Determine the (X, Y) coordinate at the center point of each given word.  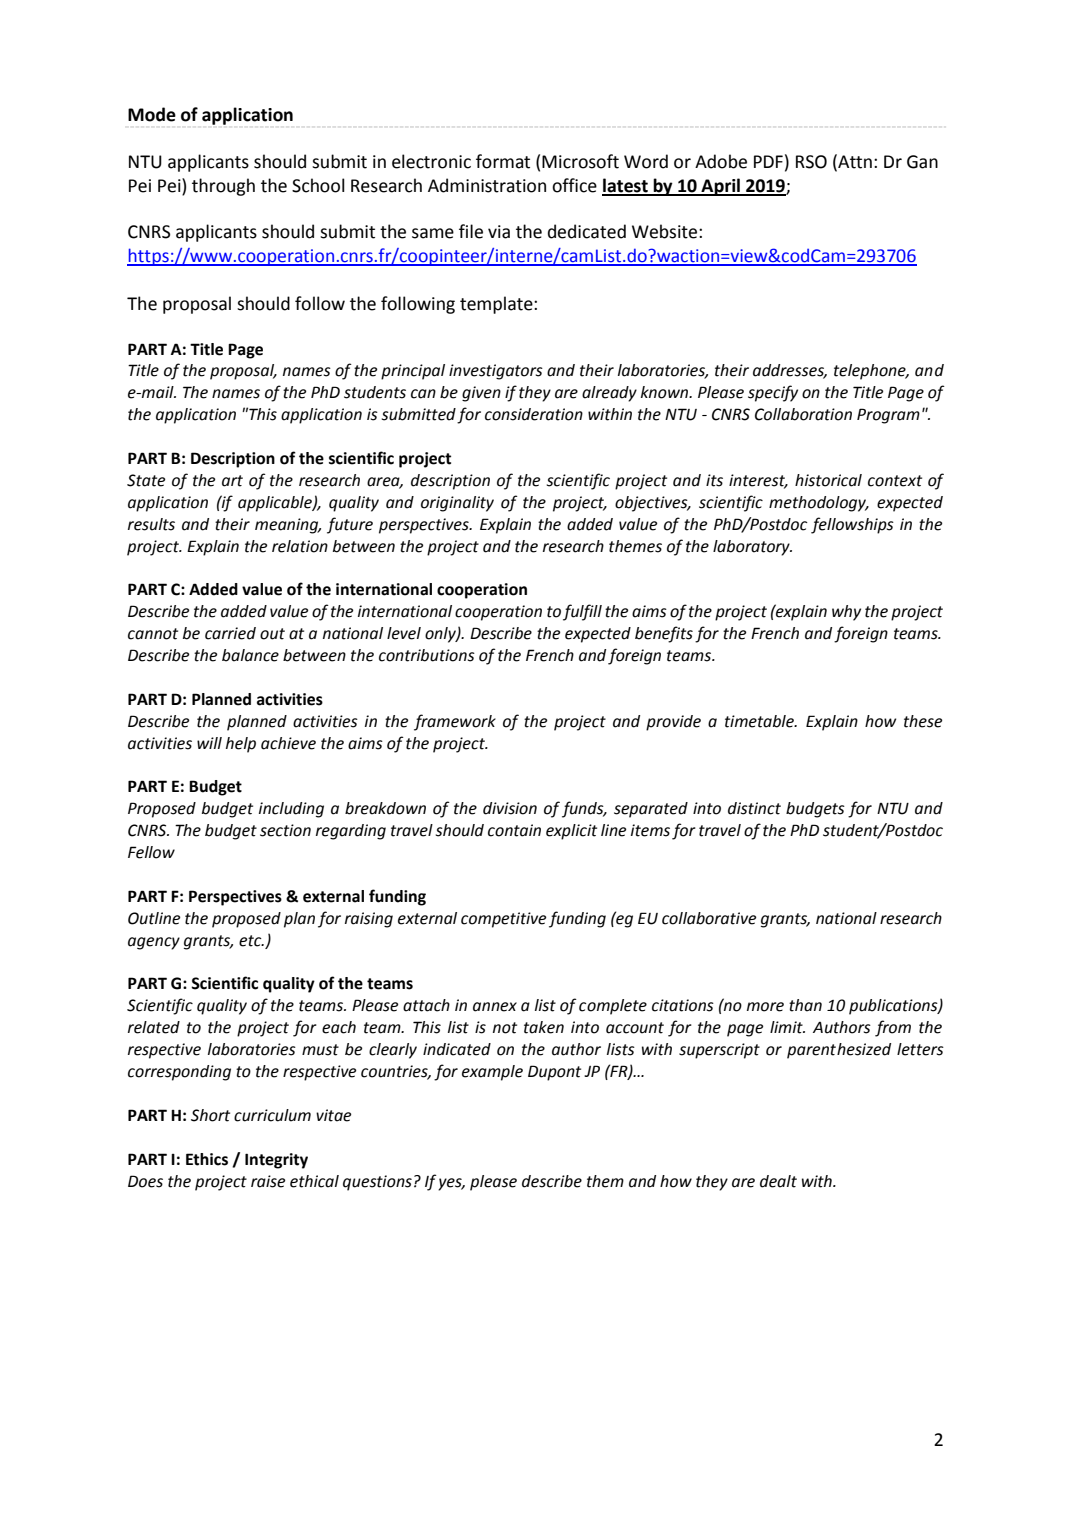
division (510, 808)
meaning (288, 526)
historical (828, 480)
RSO (811, 162)
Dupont (554, 1073)
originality (457, 504)
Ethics (207, 1159)
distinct (754, 808)
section (285, 830)
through (223, 187)
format (503, 161)
